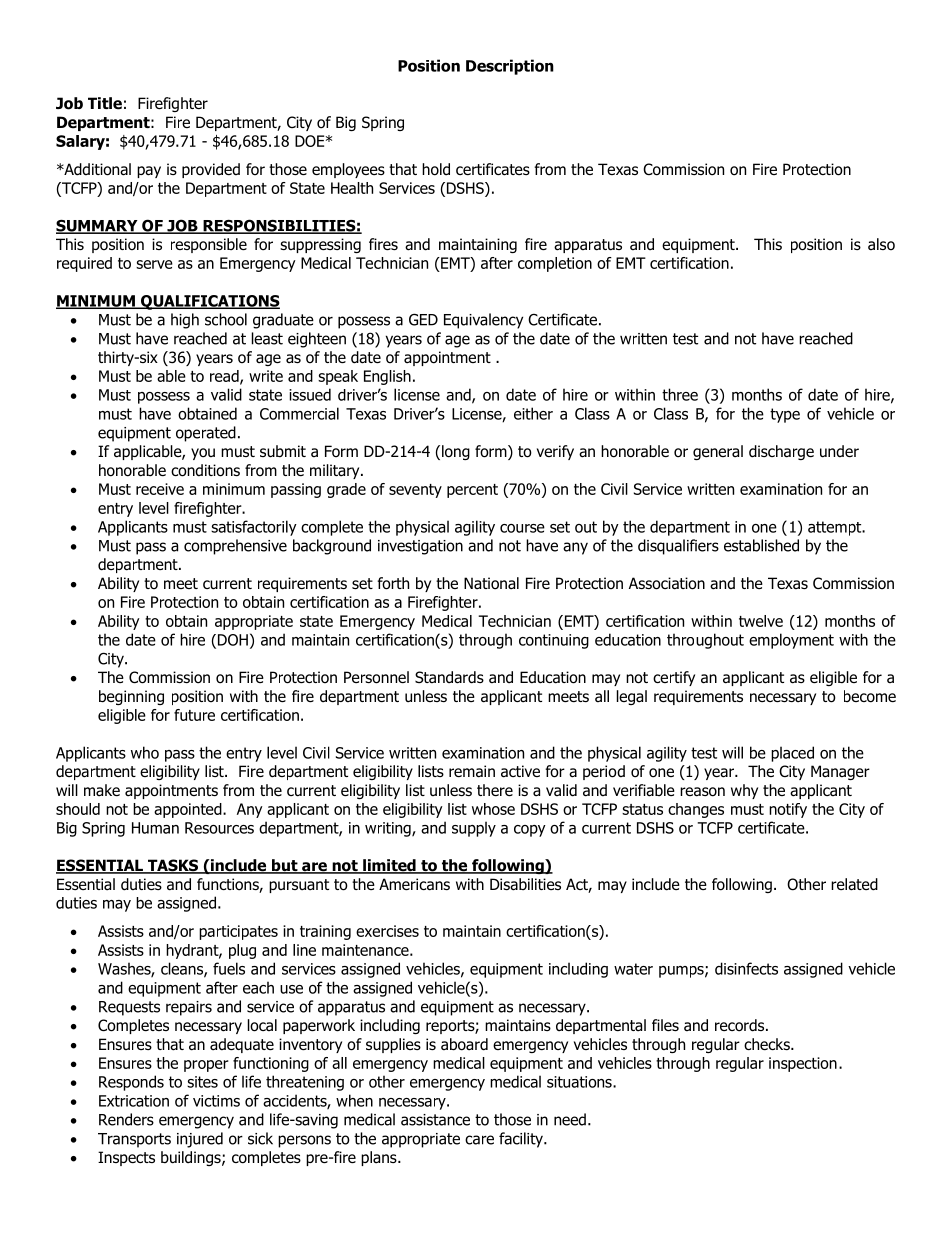 This page has width=952, height=1233. I want to click on injured, so click(200, 1140).
